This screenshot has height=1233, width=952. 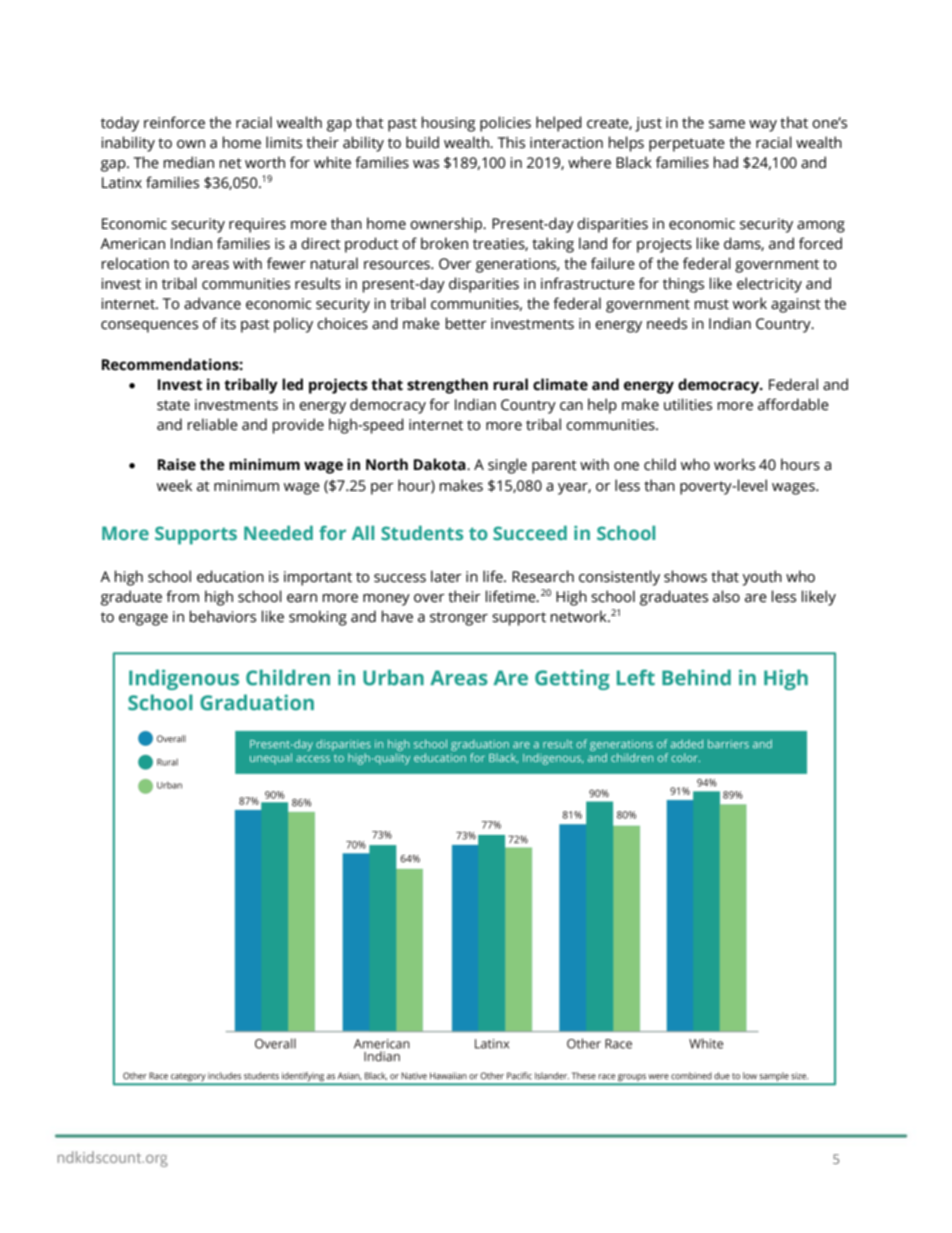 I want to click on reinforce, so click(x=174, y=122).
